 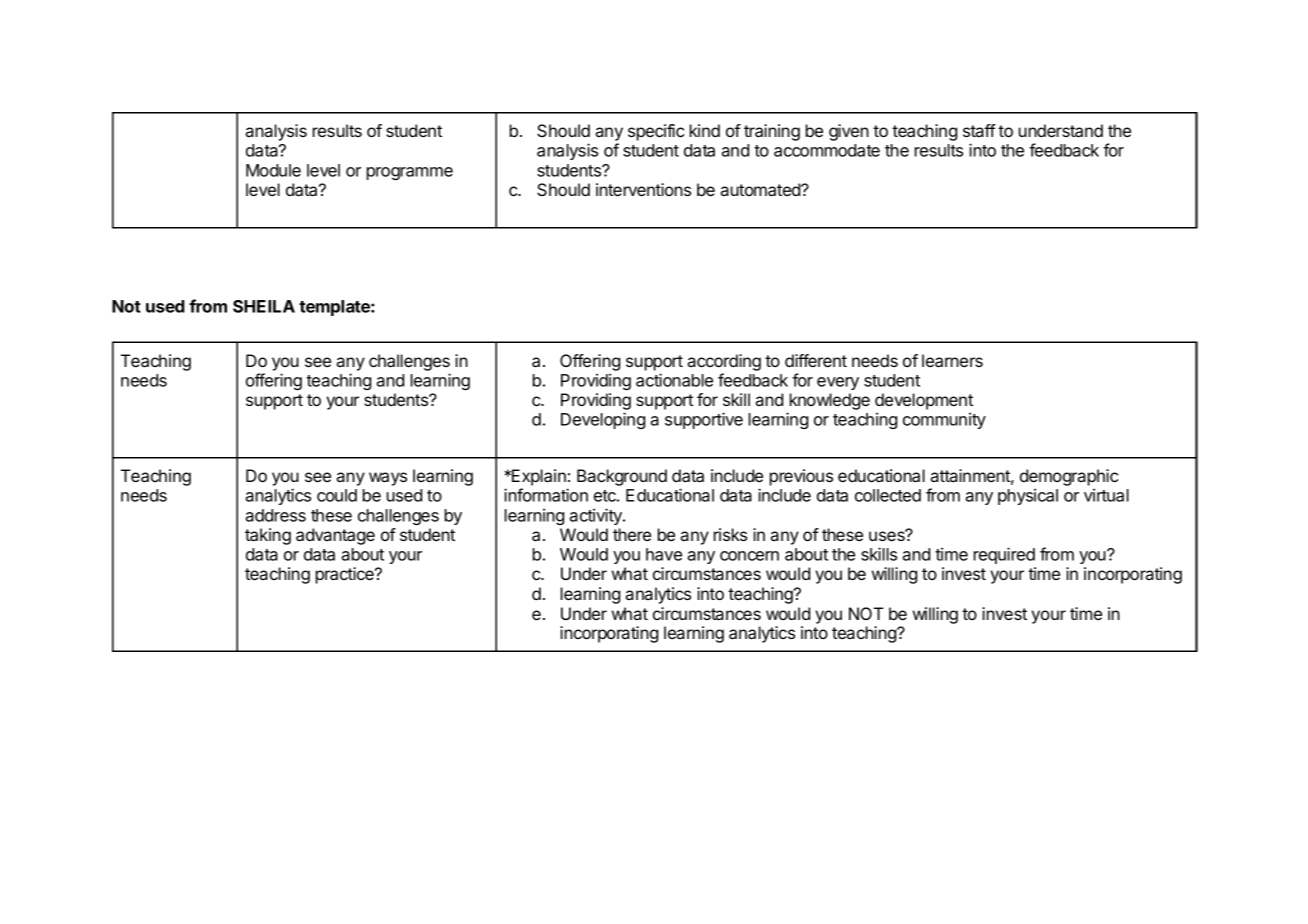 I want to click on actionable, so click(x=674, y=380).
